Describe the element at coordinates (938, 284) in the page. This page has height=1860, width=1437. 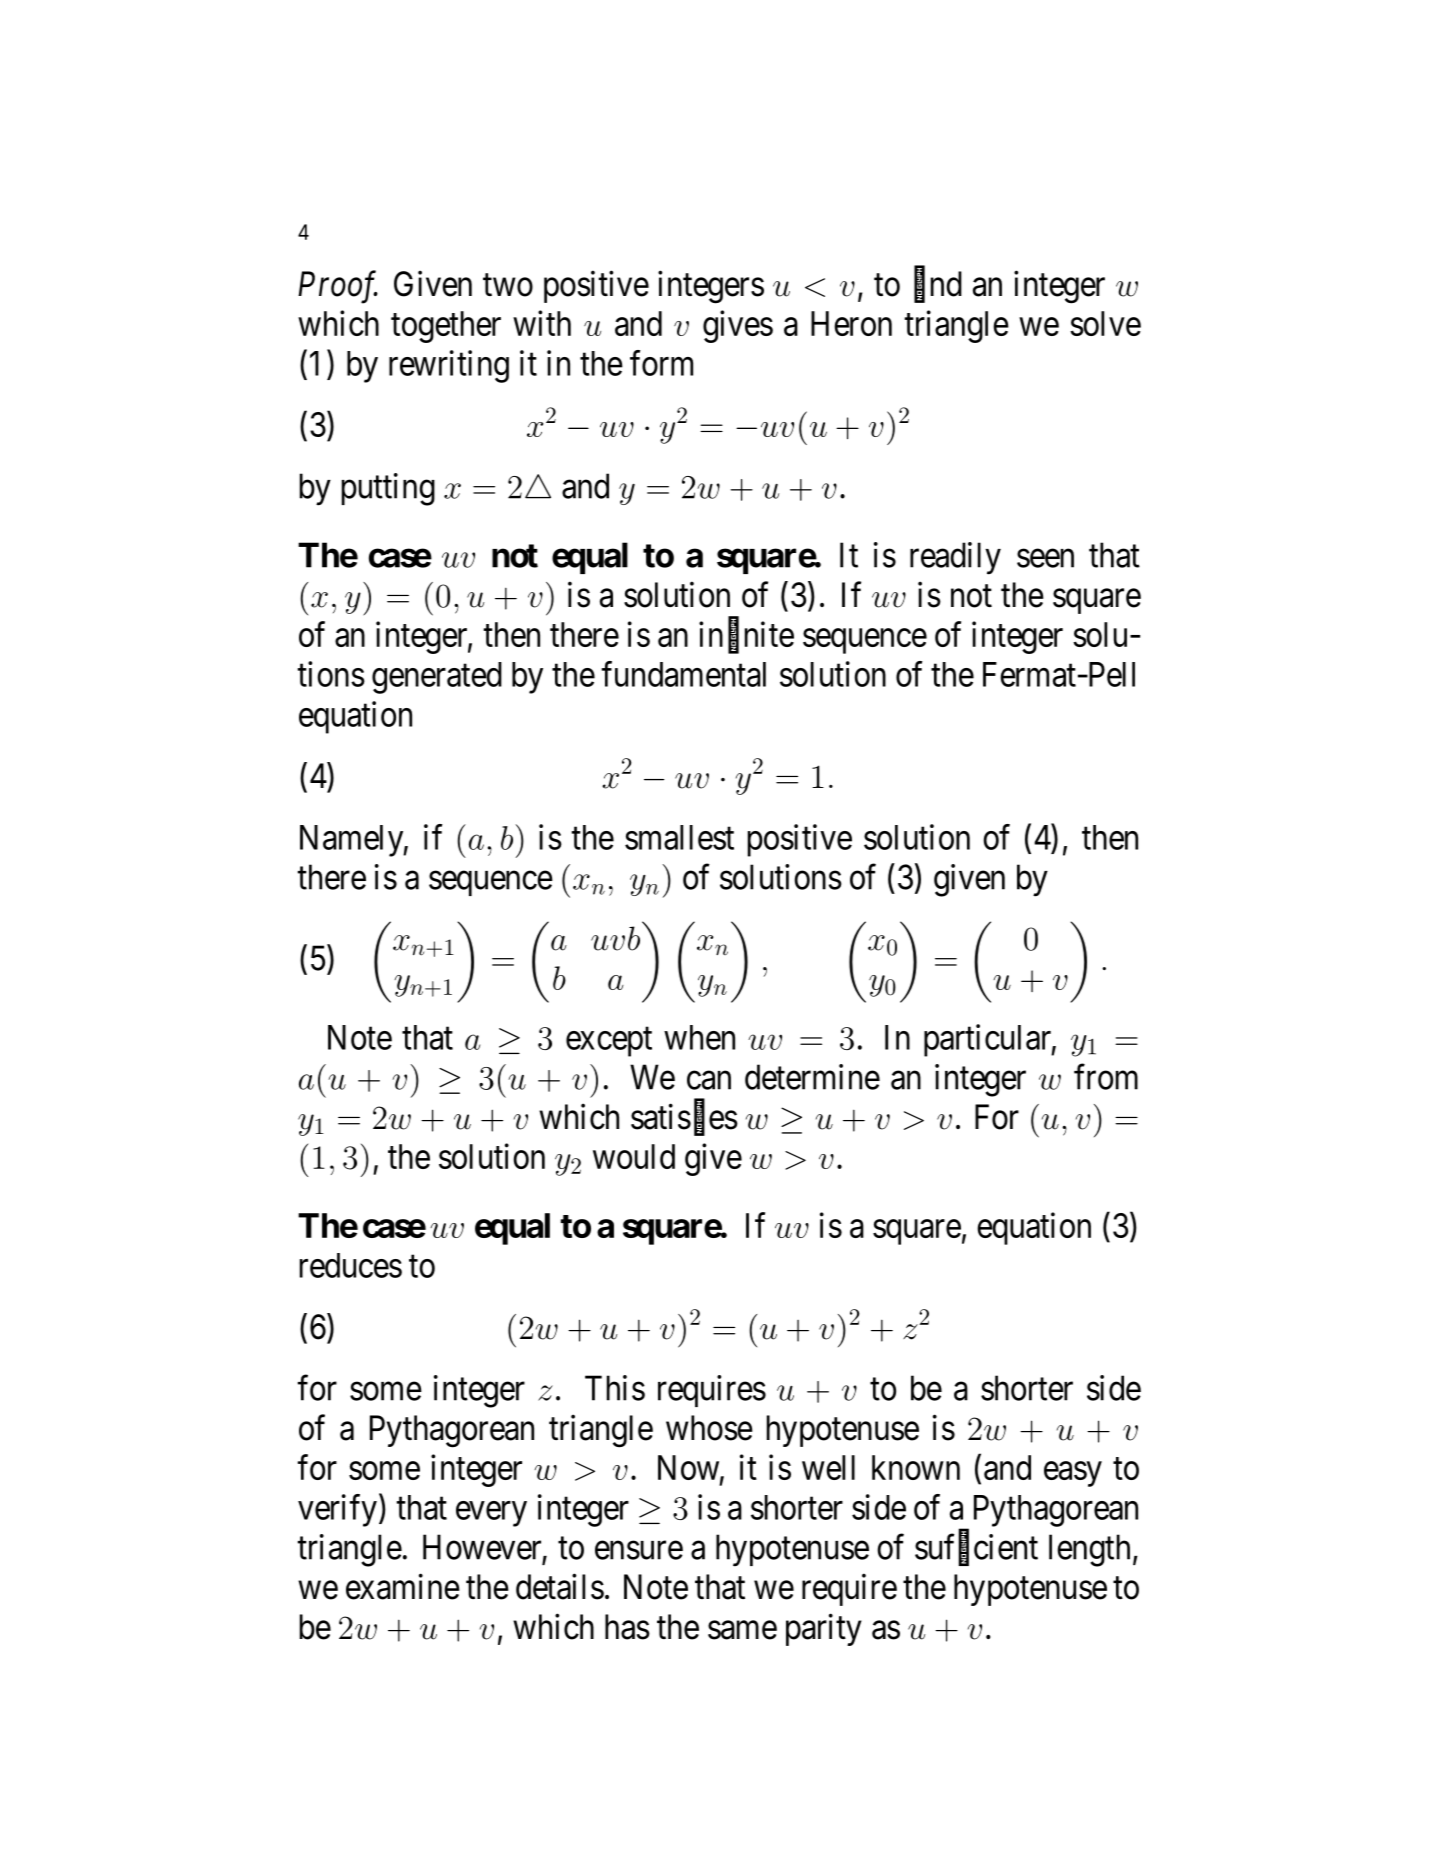
I see `find` at that location.
